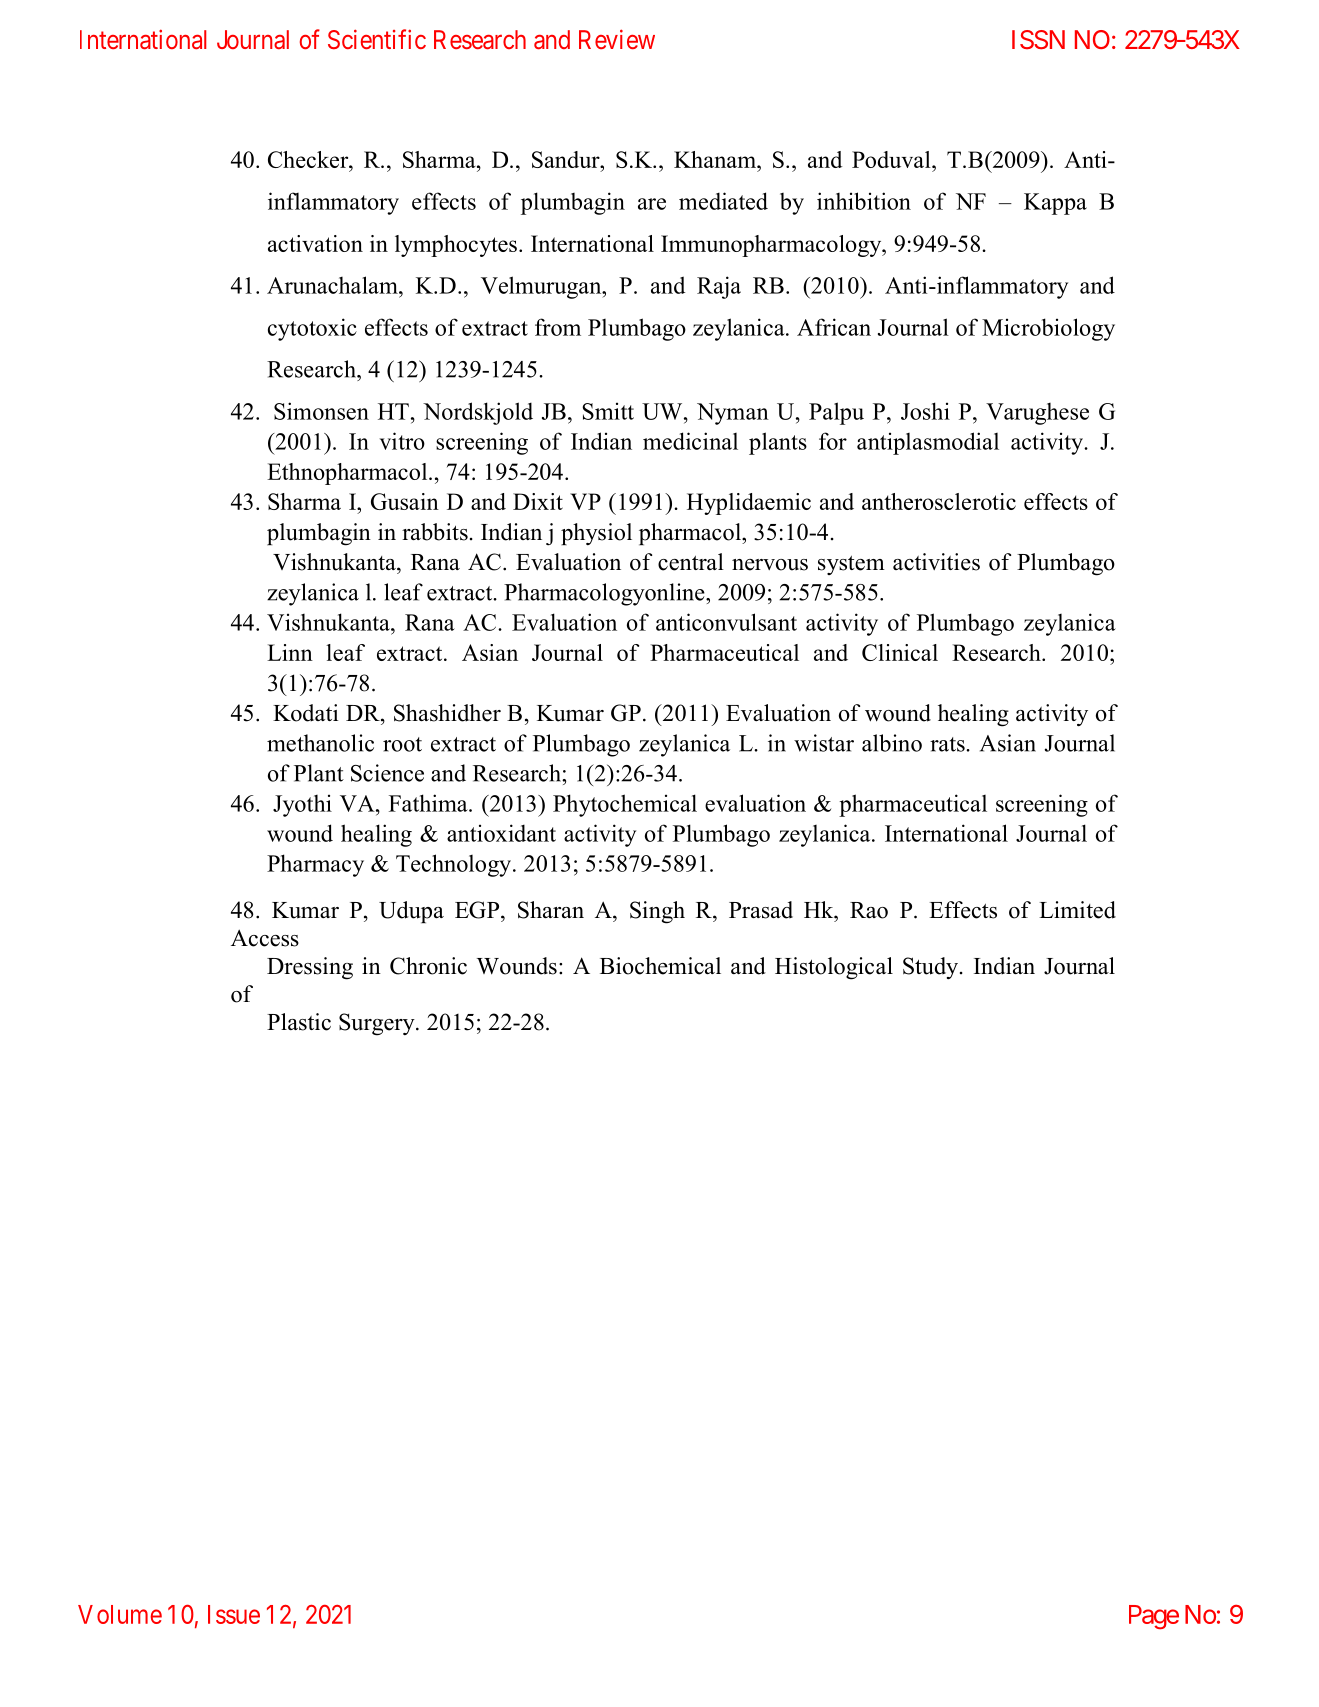 Image resolution: width=1319 pixels, height=1707 pixels. What do you see at coordinates (378, 1024) in the image?
I see `Surgery` at bounding box center [378, 1024].
